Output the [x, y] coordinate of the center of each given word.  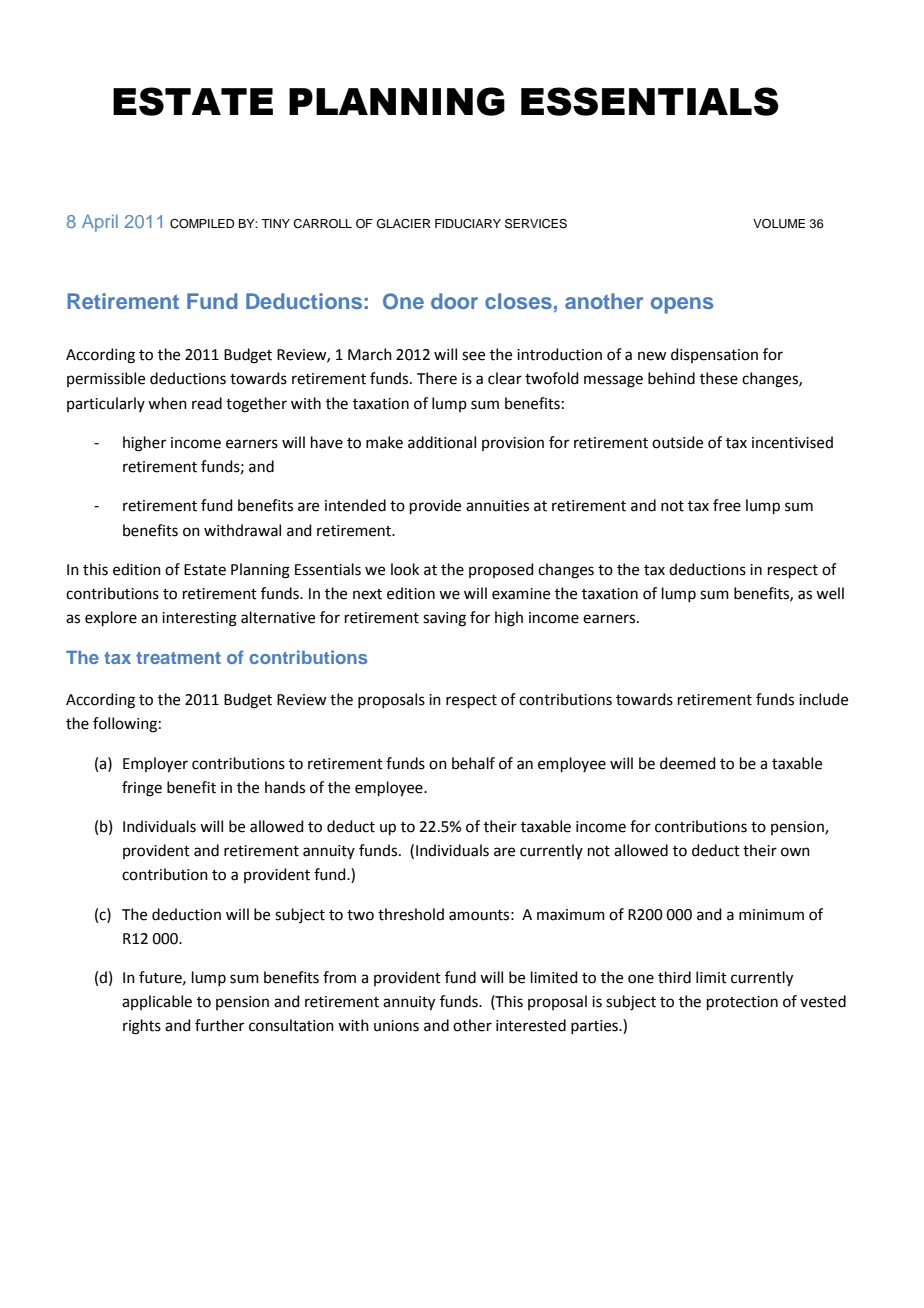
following [125, 725]
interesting [199, 619]
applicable [157, 1002]
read [207, 403]
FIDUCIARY [468, 224]
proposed [501, 570]
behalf [473, 763]
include [823, 699]
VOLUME [779, 224]
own [795, 852]
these [719, 378]
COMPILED [202, 224]
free [727, 505]
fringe [142, 789]
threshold [411, 914]
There [437, 378]
